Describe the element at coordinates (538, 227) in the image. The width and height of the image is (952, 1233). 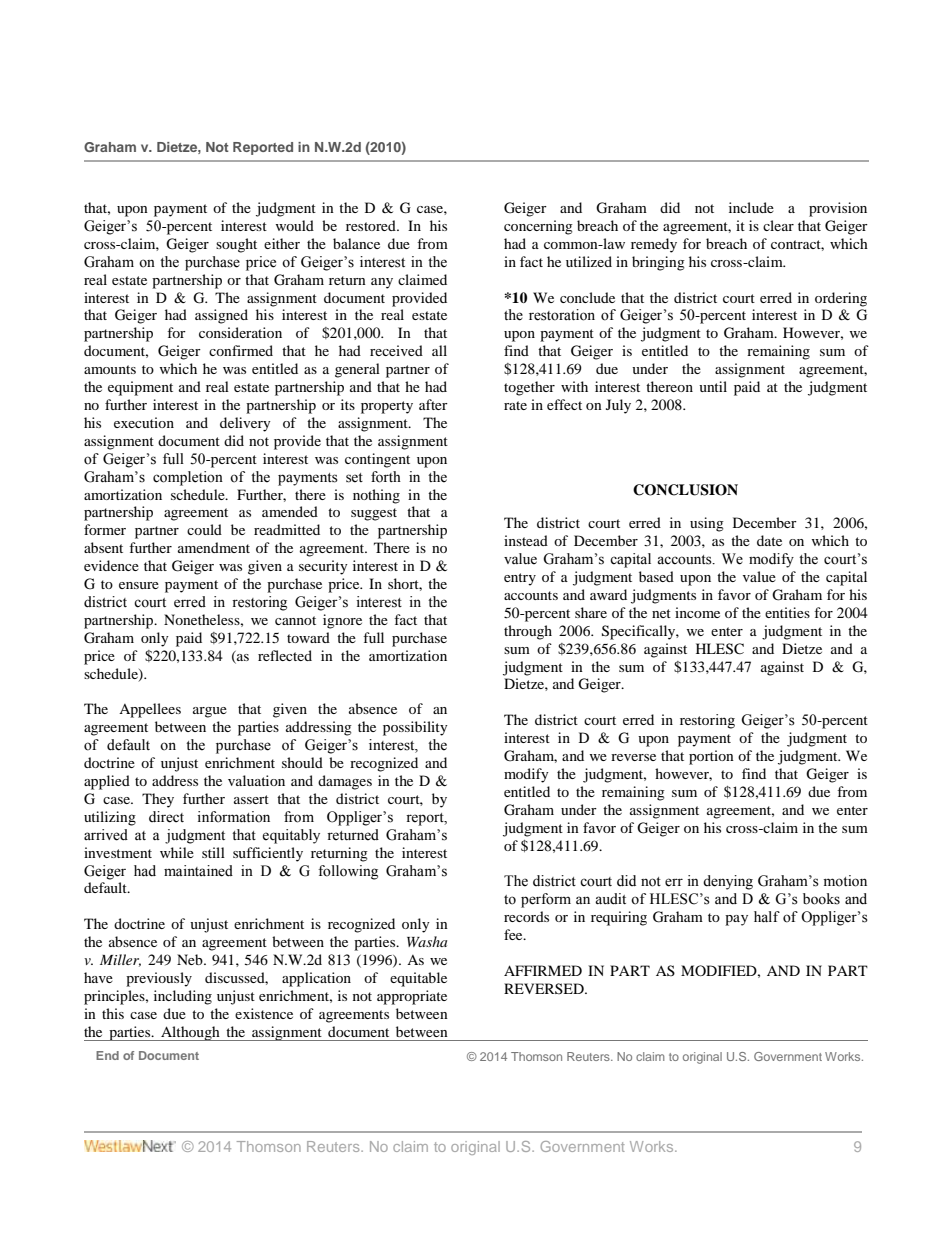
I see `concerning` at that location.
